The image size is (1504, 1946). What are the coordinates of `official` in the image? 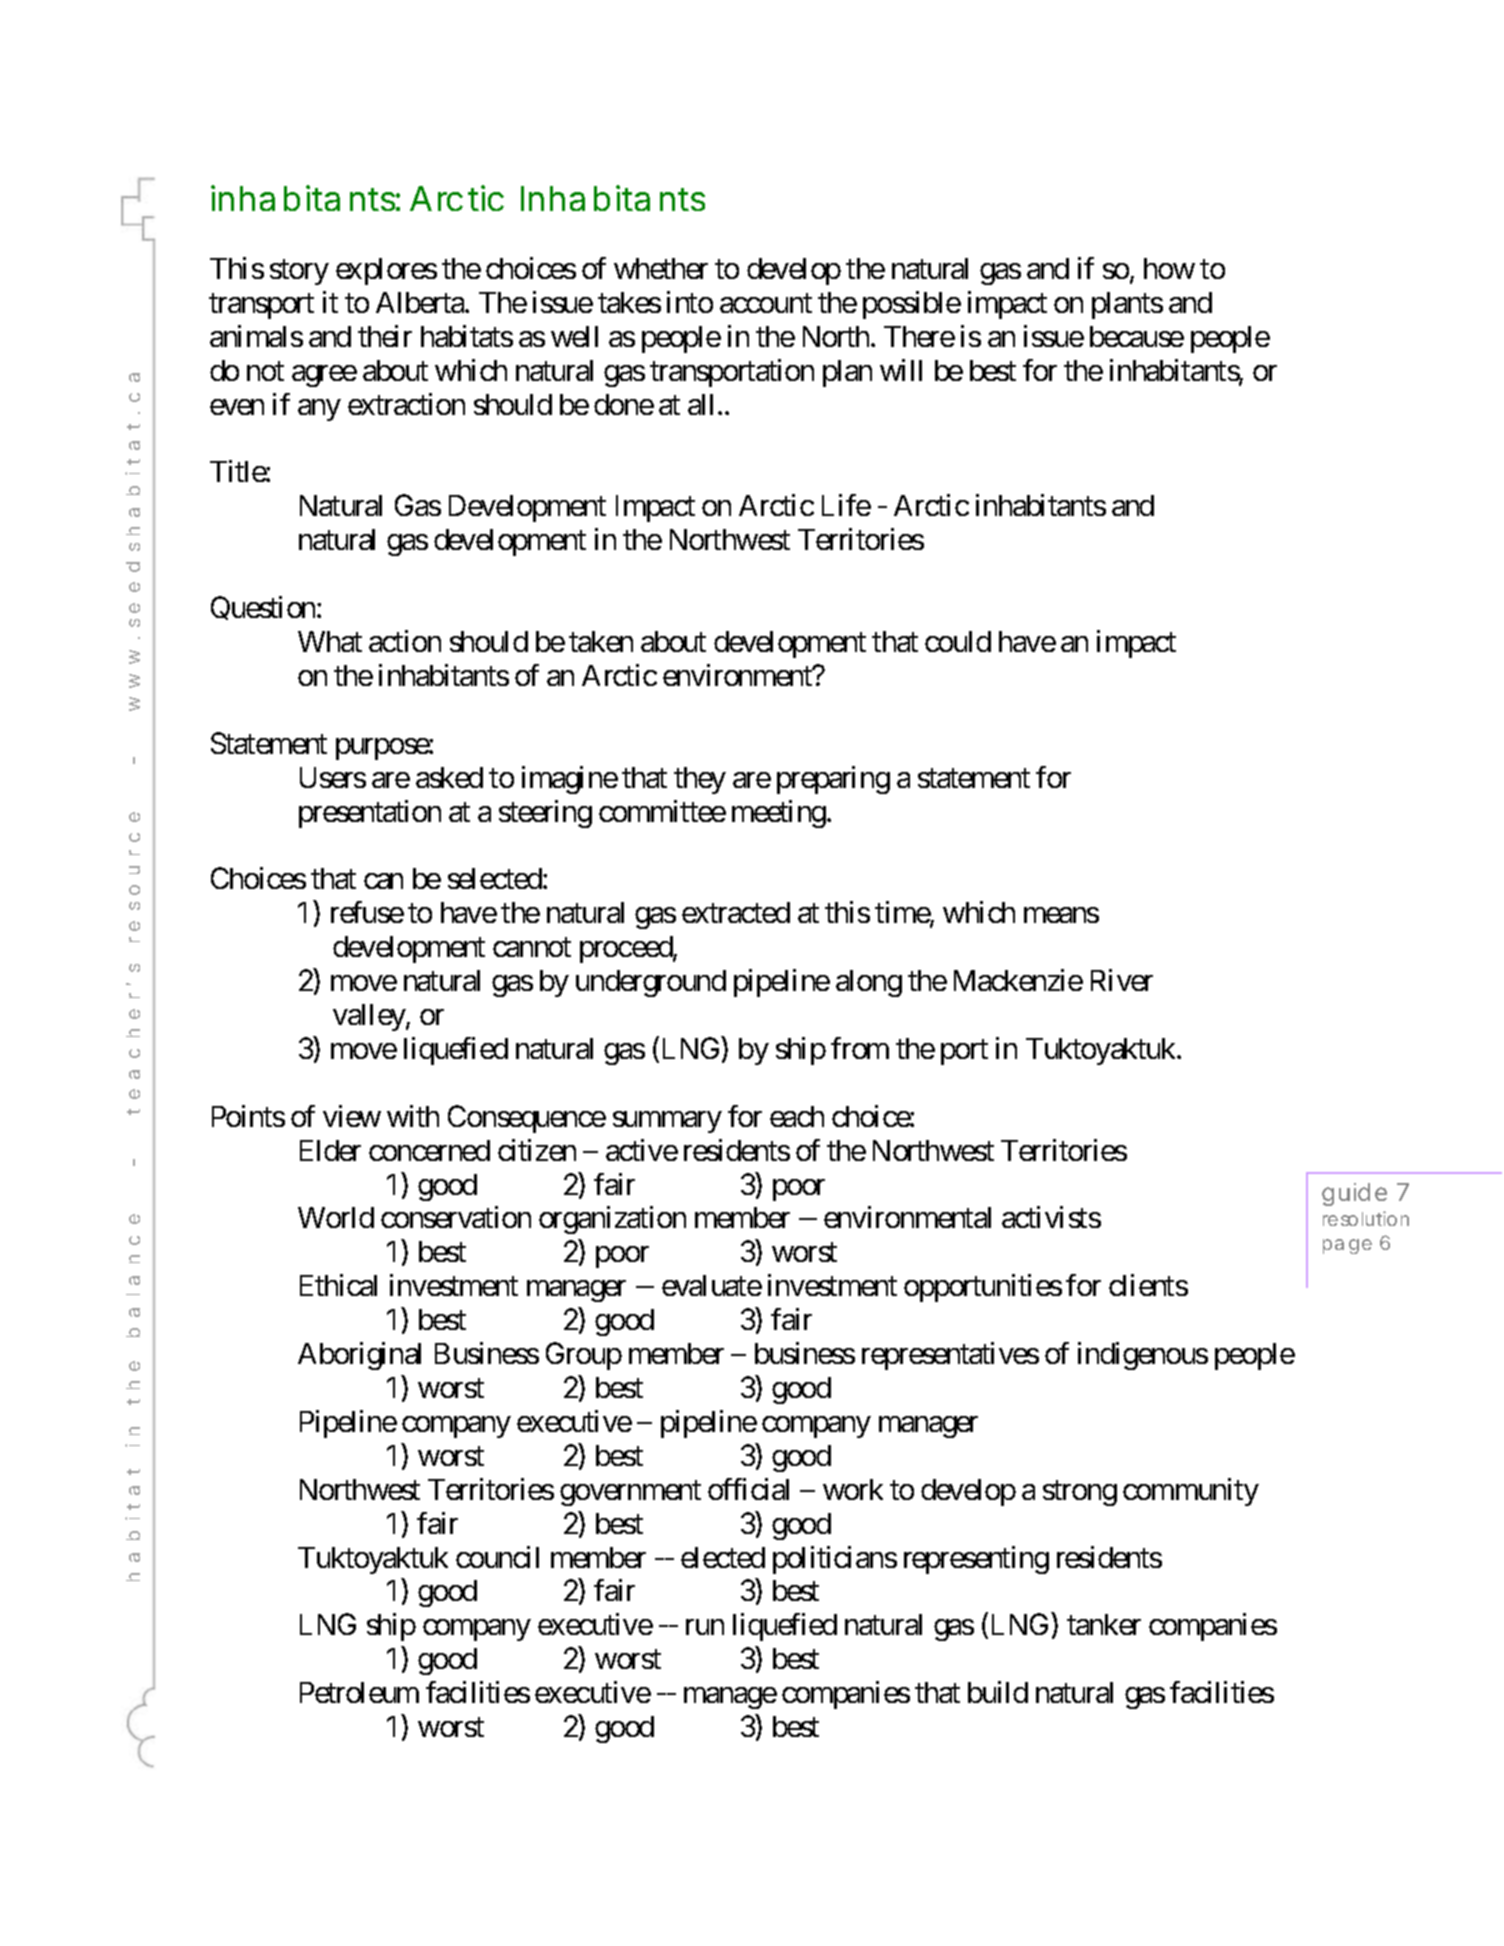 It's located at (748, 1489).
